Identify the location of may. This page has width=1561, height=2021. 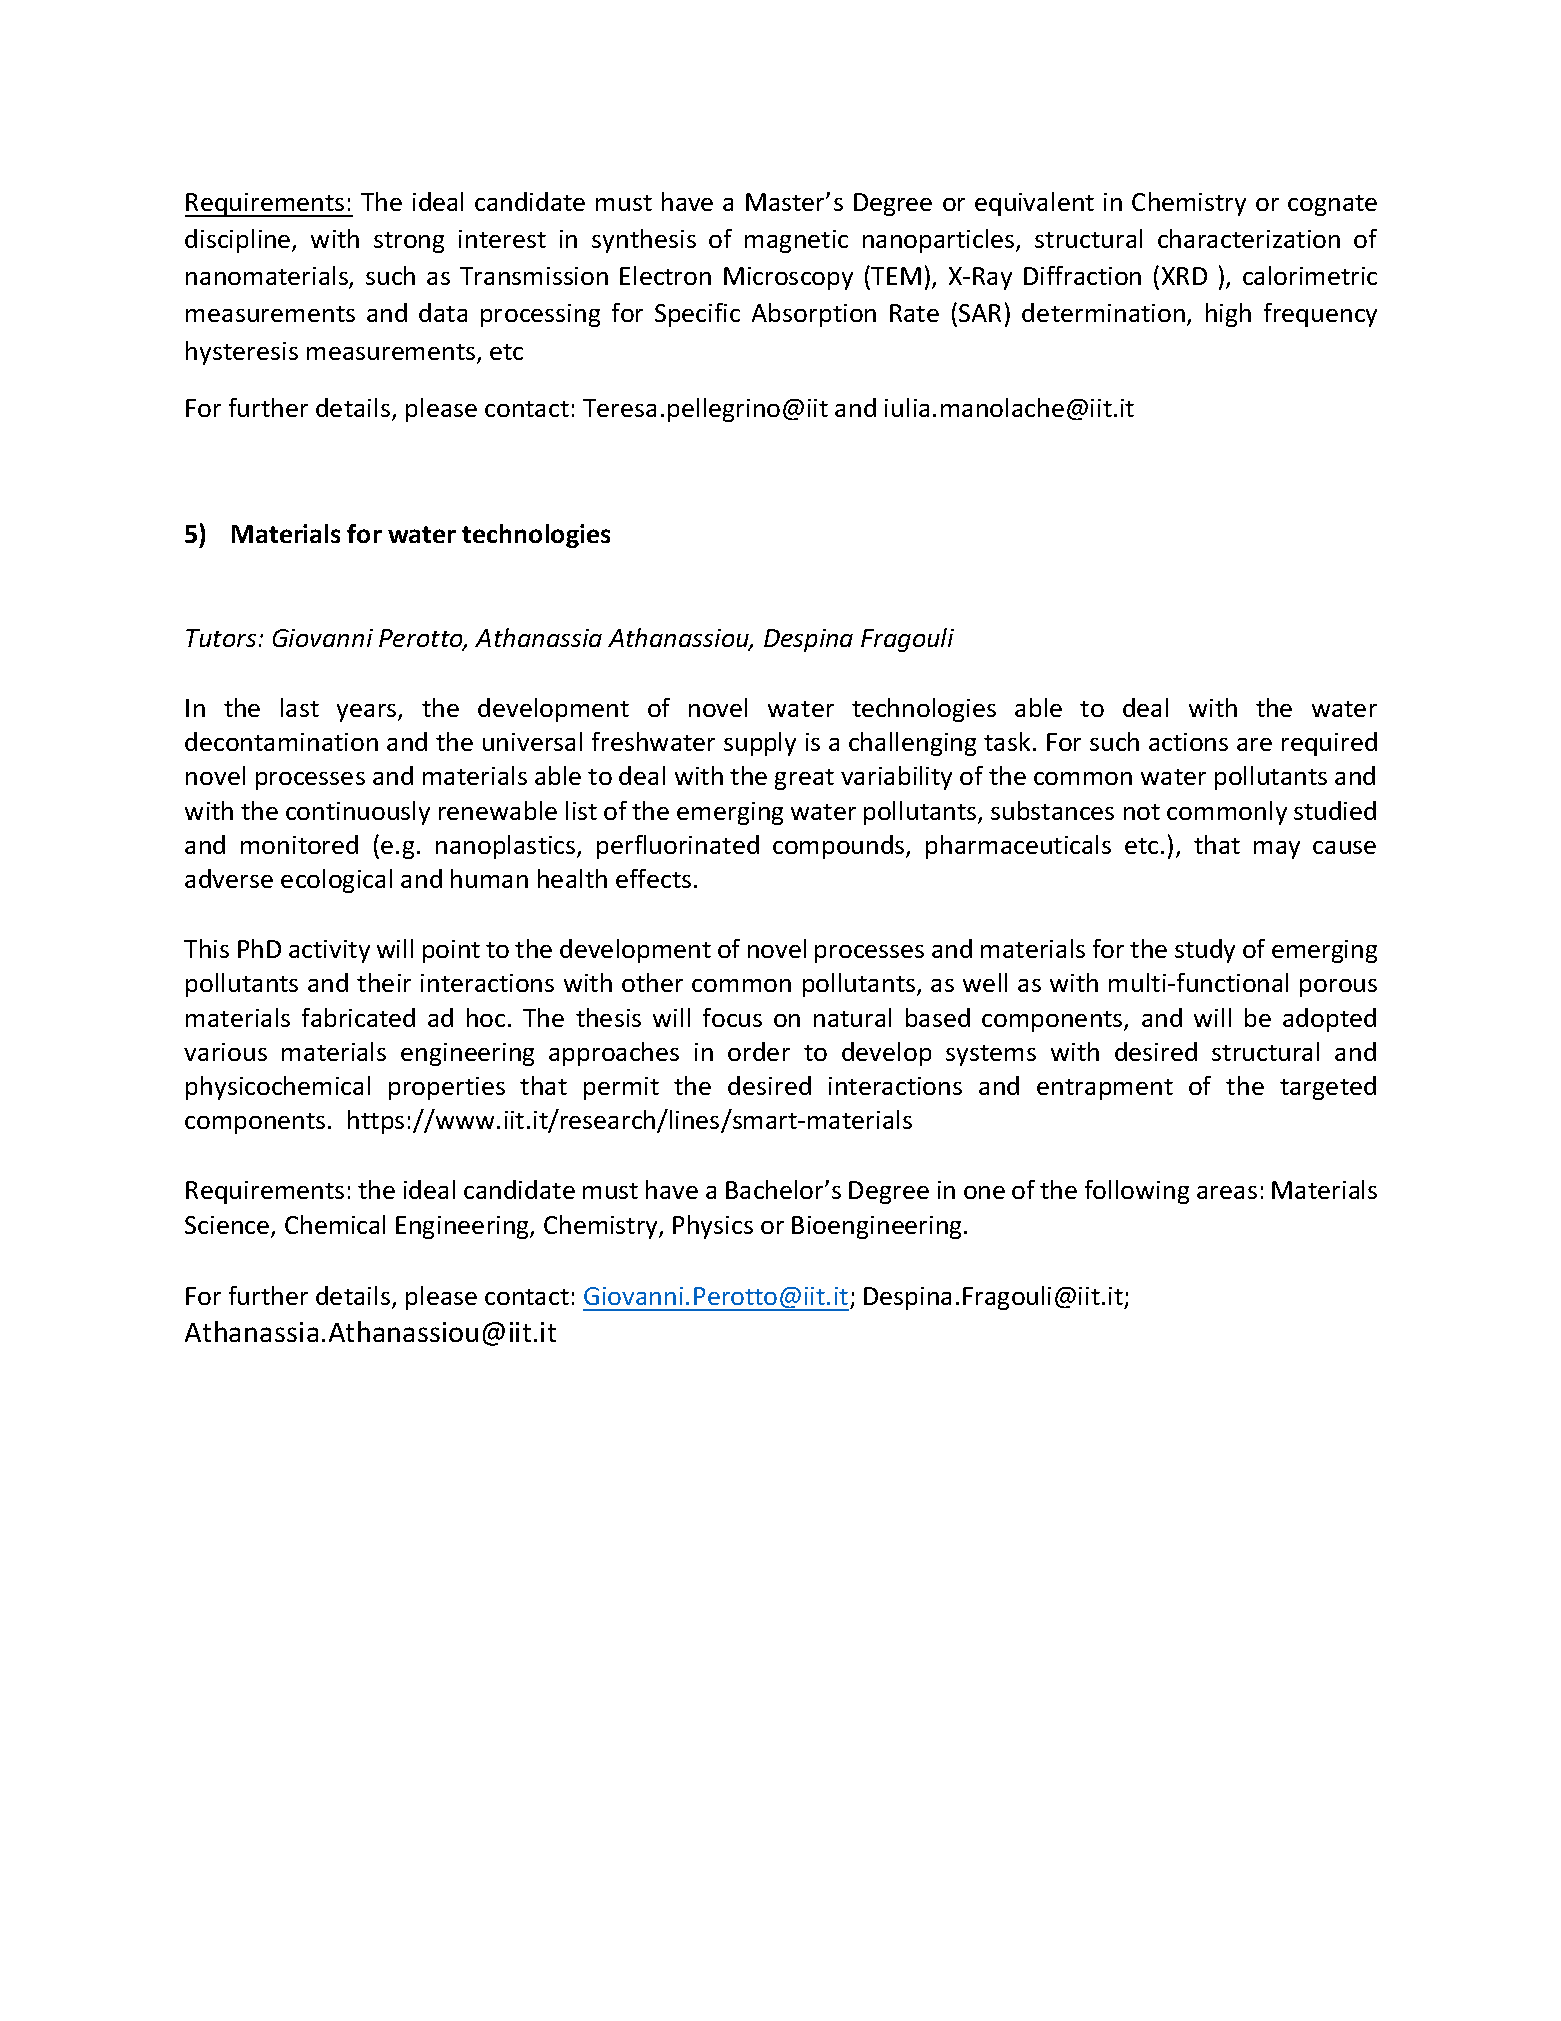
(1277, 850).
